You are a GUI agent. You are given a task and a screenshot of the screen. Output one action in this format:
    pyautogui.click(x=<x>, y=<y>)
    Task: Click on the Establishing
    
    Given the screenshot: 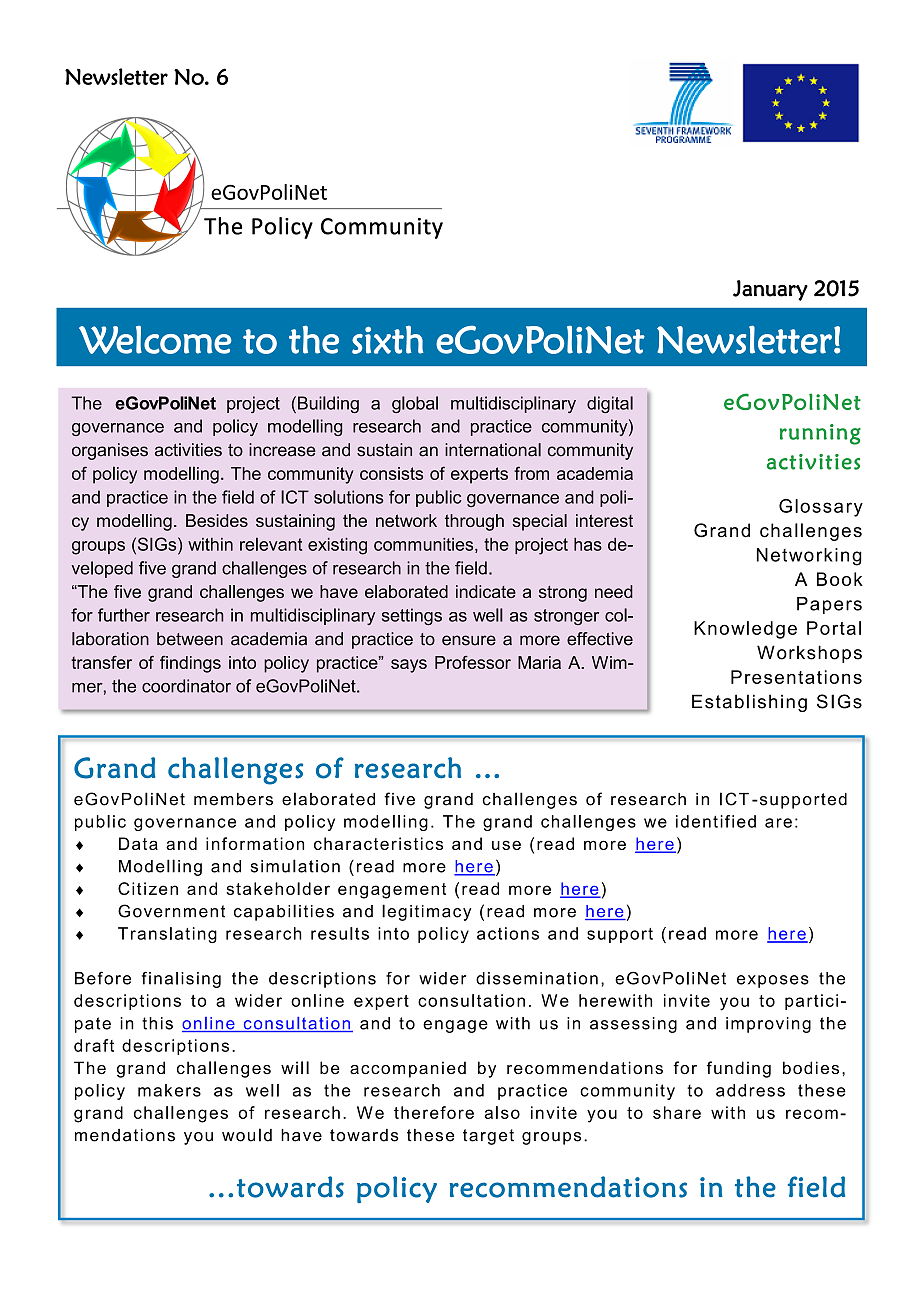 What is the action you would take?
    pyautogui.click(x=749, y=703)
